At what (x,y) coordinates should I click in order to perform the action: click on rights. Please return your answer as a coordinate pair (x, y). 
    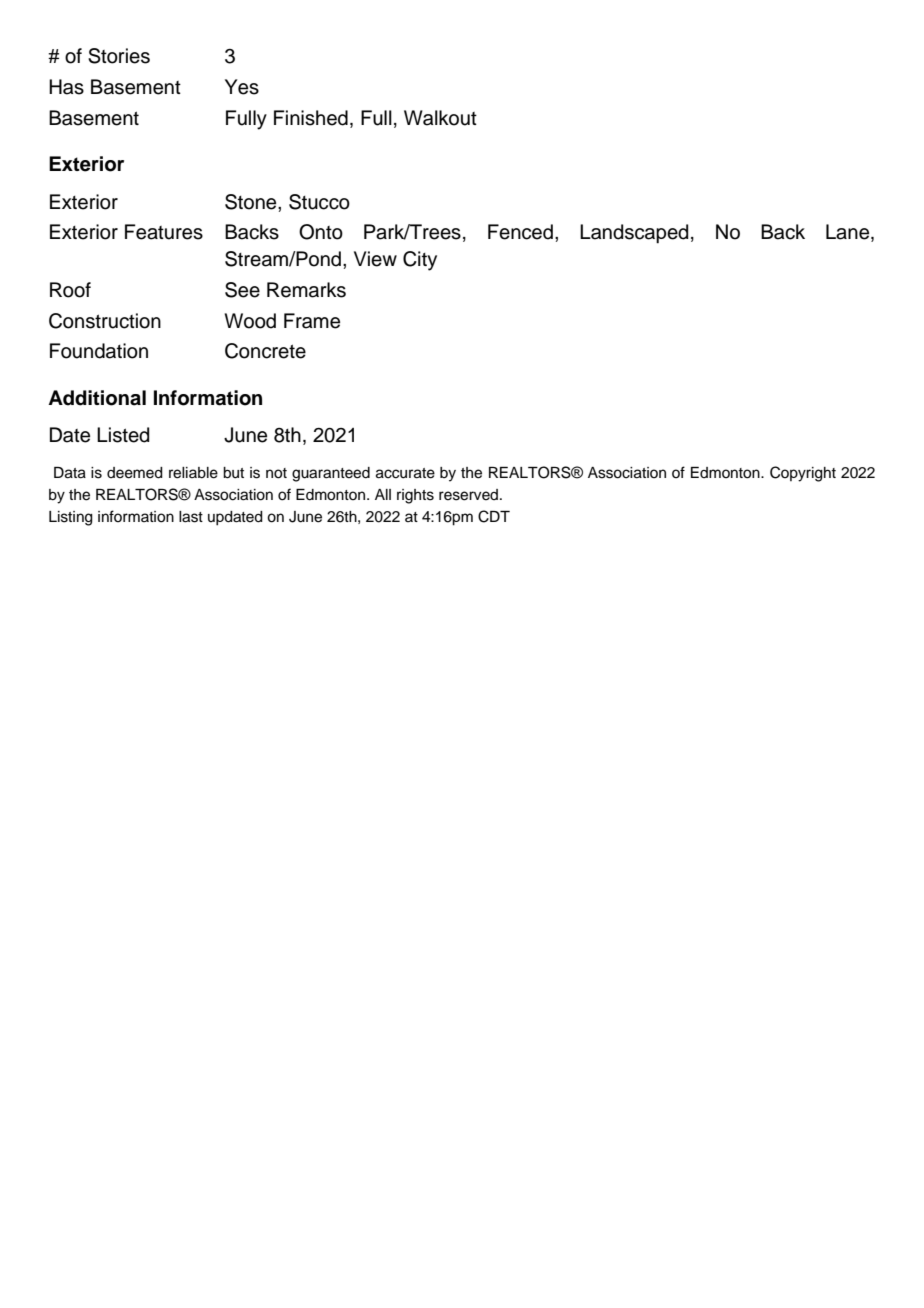
    Looking at the image, I should click on (415, 496).
